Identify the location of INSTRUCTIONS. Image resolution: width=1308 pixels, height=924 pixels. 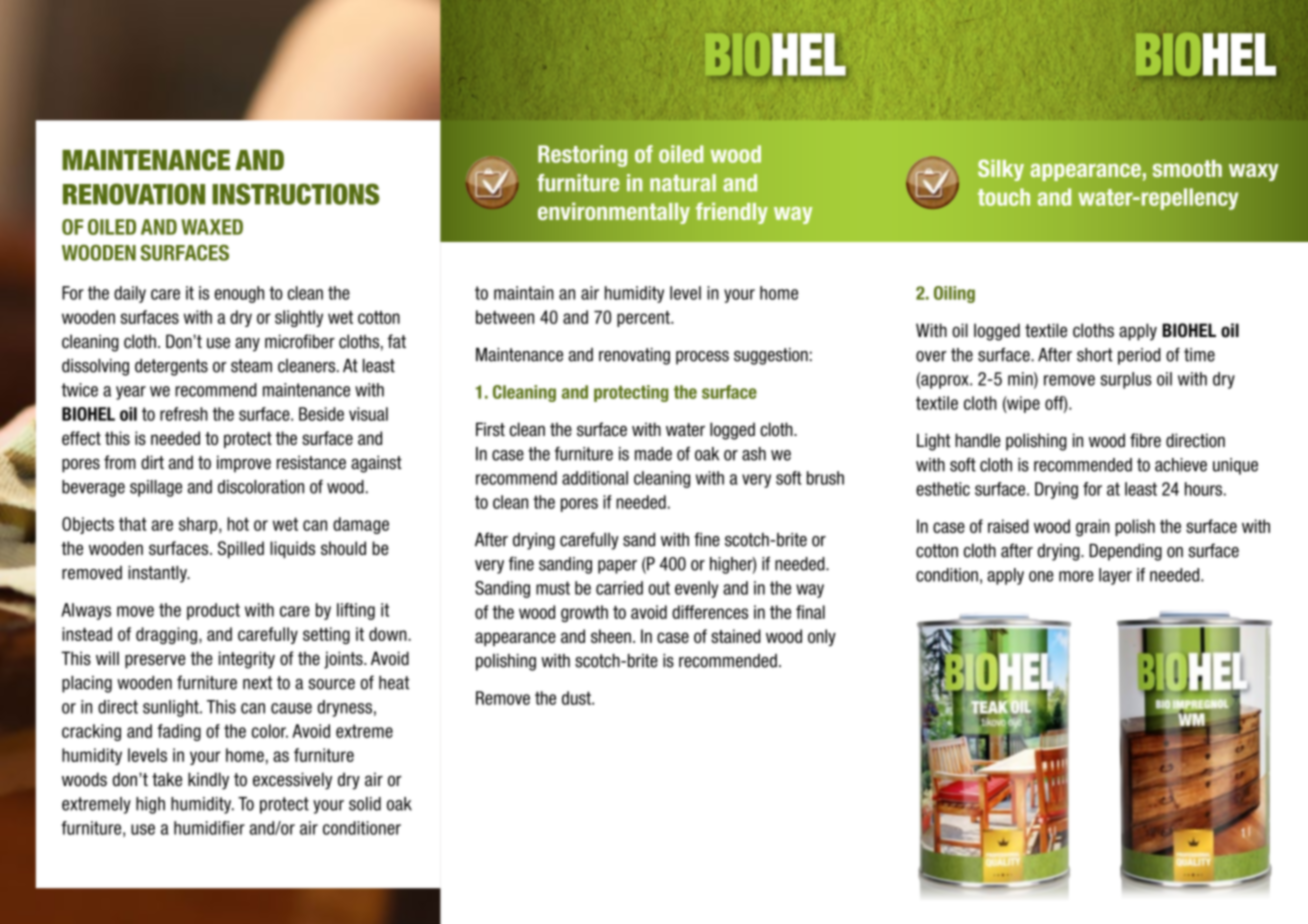
(296, 194).
